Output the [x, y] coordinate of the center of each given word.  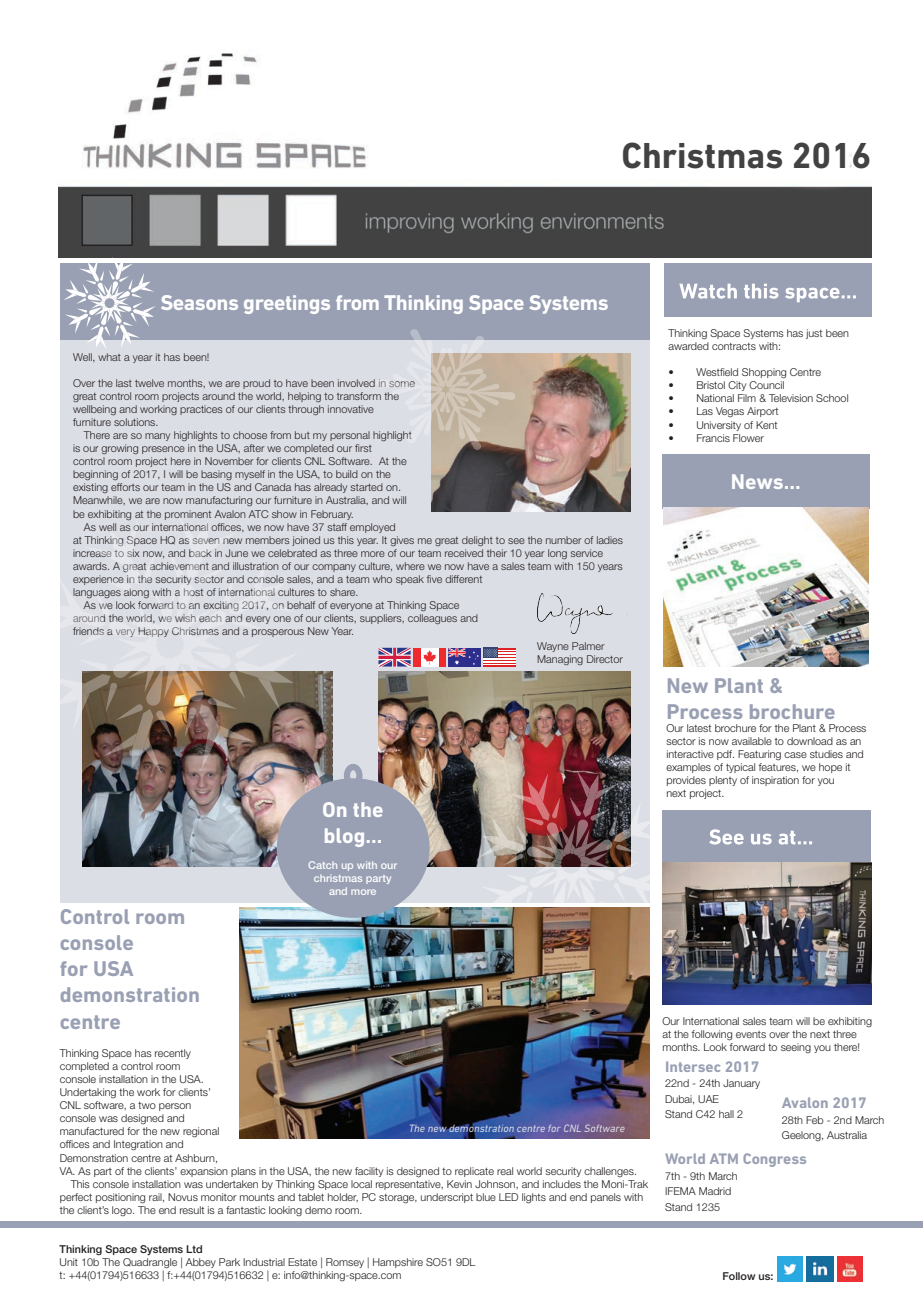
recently [173, 1054]
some [402, 384]
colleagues [432, 619]
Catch [322, 865]
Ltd [194, 1249]
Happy [153, 632]
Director [605, 659]
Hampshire [398, 1263]
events [751, 1034]
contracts [734, 346]
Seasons [199, 302]
